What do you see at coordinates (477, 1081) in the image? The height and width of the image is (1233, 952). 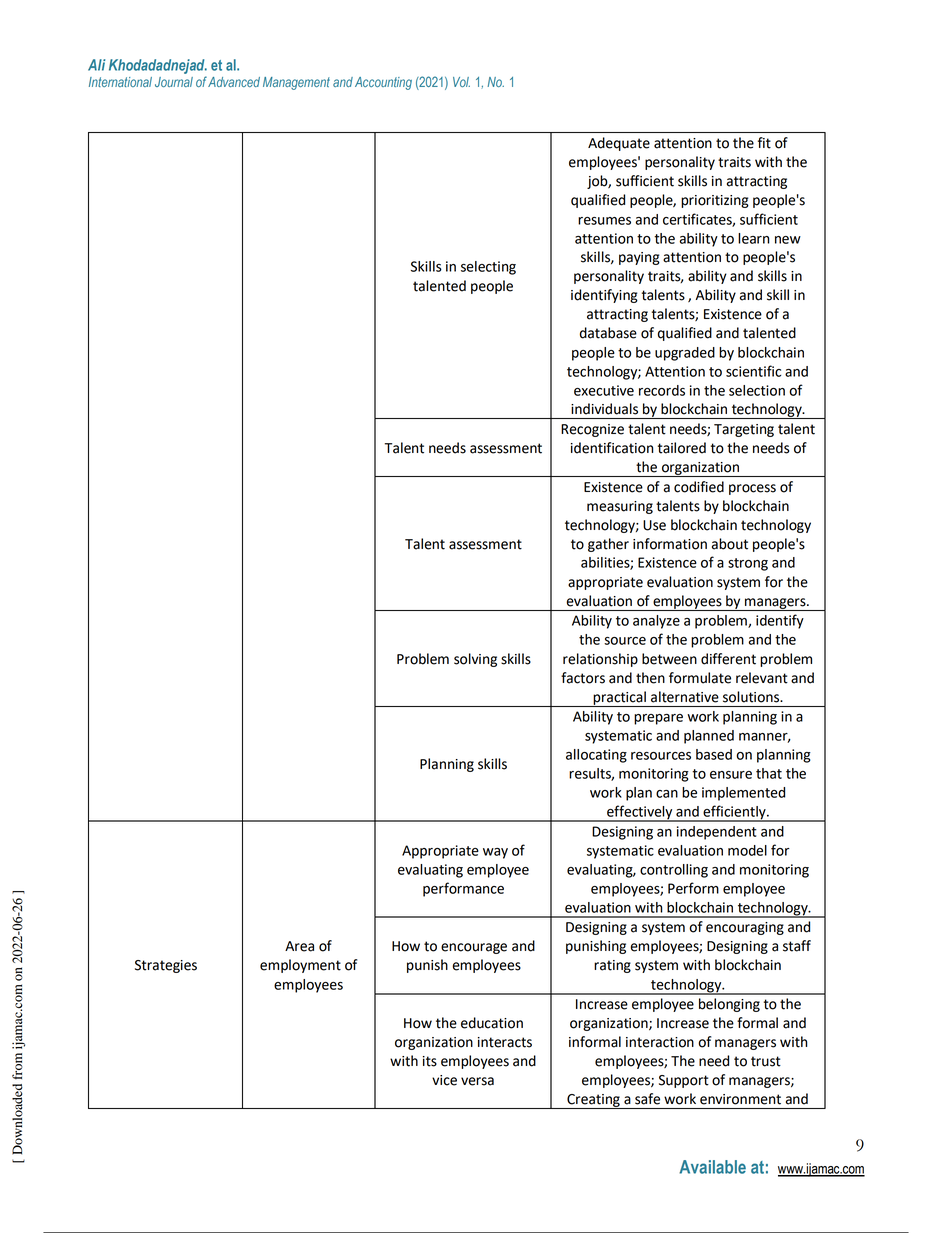 I see `versa` at bounding box center [477, 1081].
